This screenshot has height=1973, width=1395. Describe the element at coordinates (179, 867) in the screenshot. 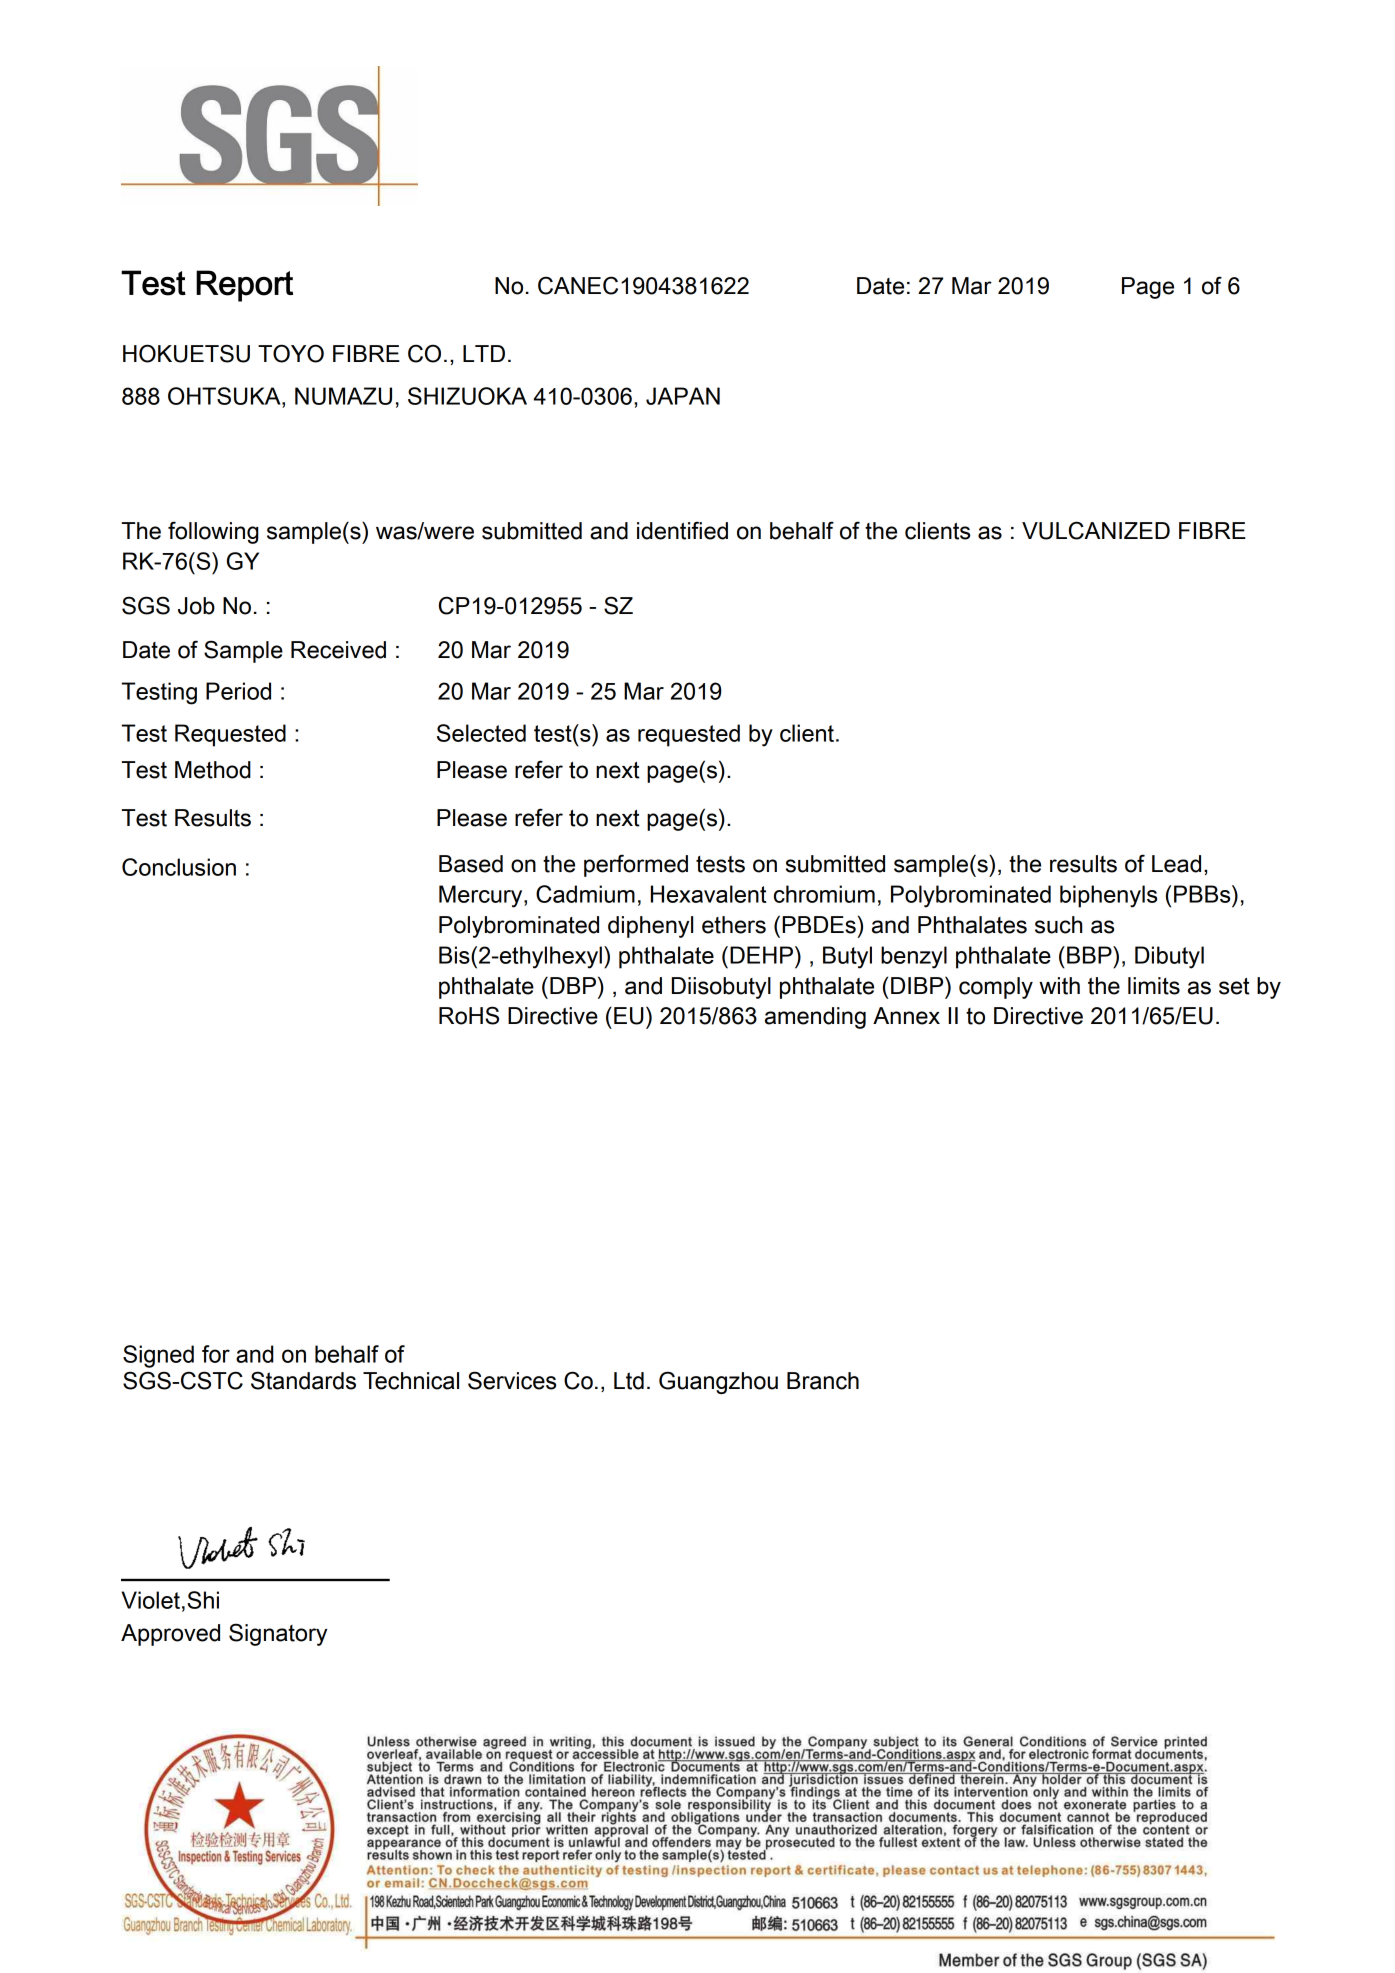

I see `Conclusion` at that location.
